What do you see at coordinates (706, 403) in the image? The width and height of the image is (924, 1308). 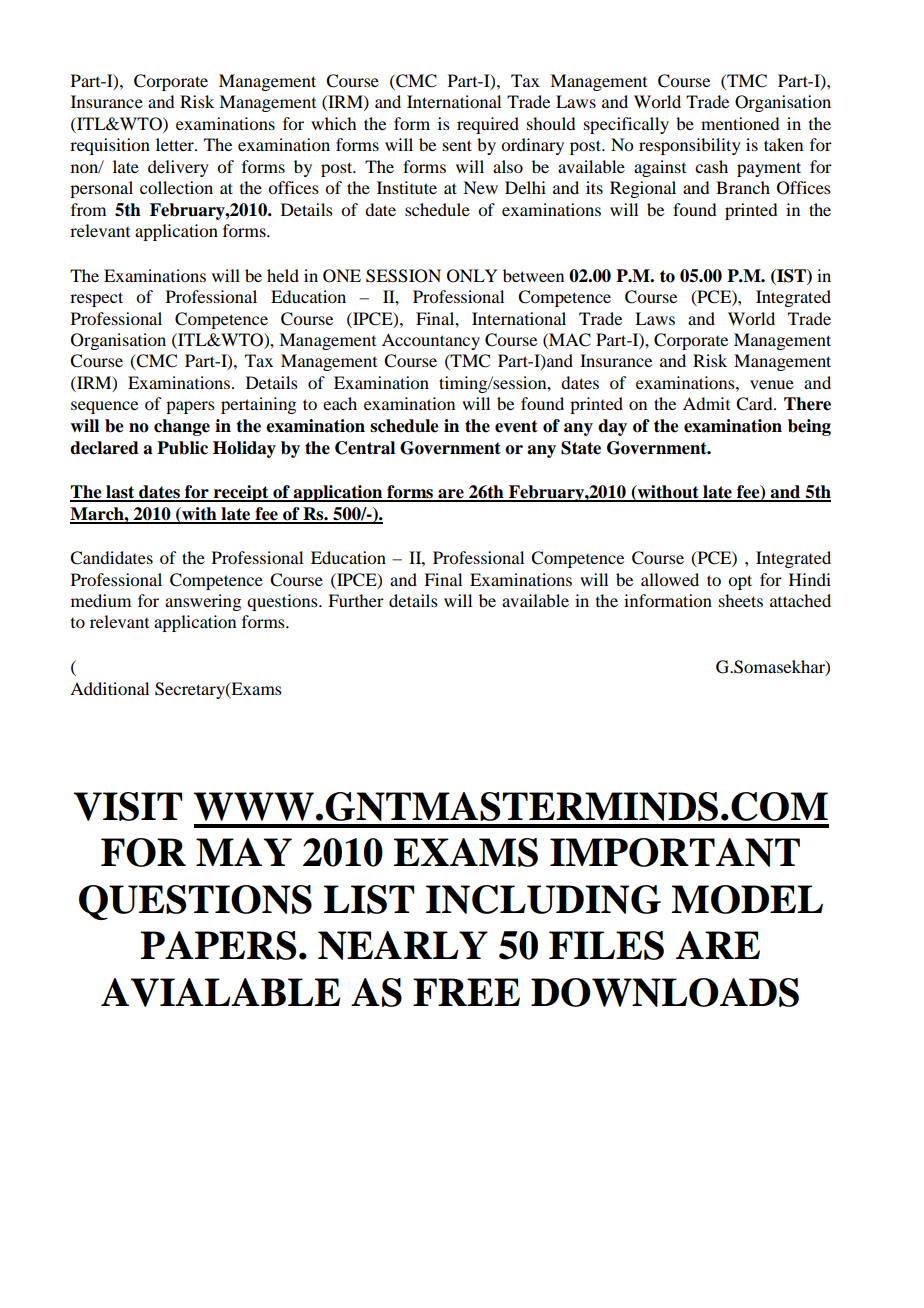 I see `Admit` at bounding box center [706, 403].
